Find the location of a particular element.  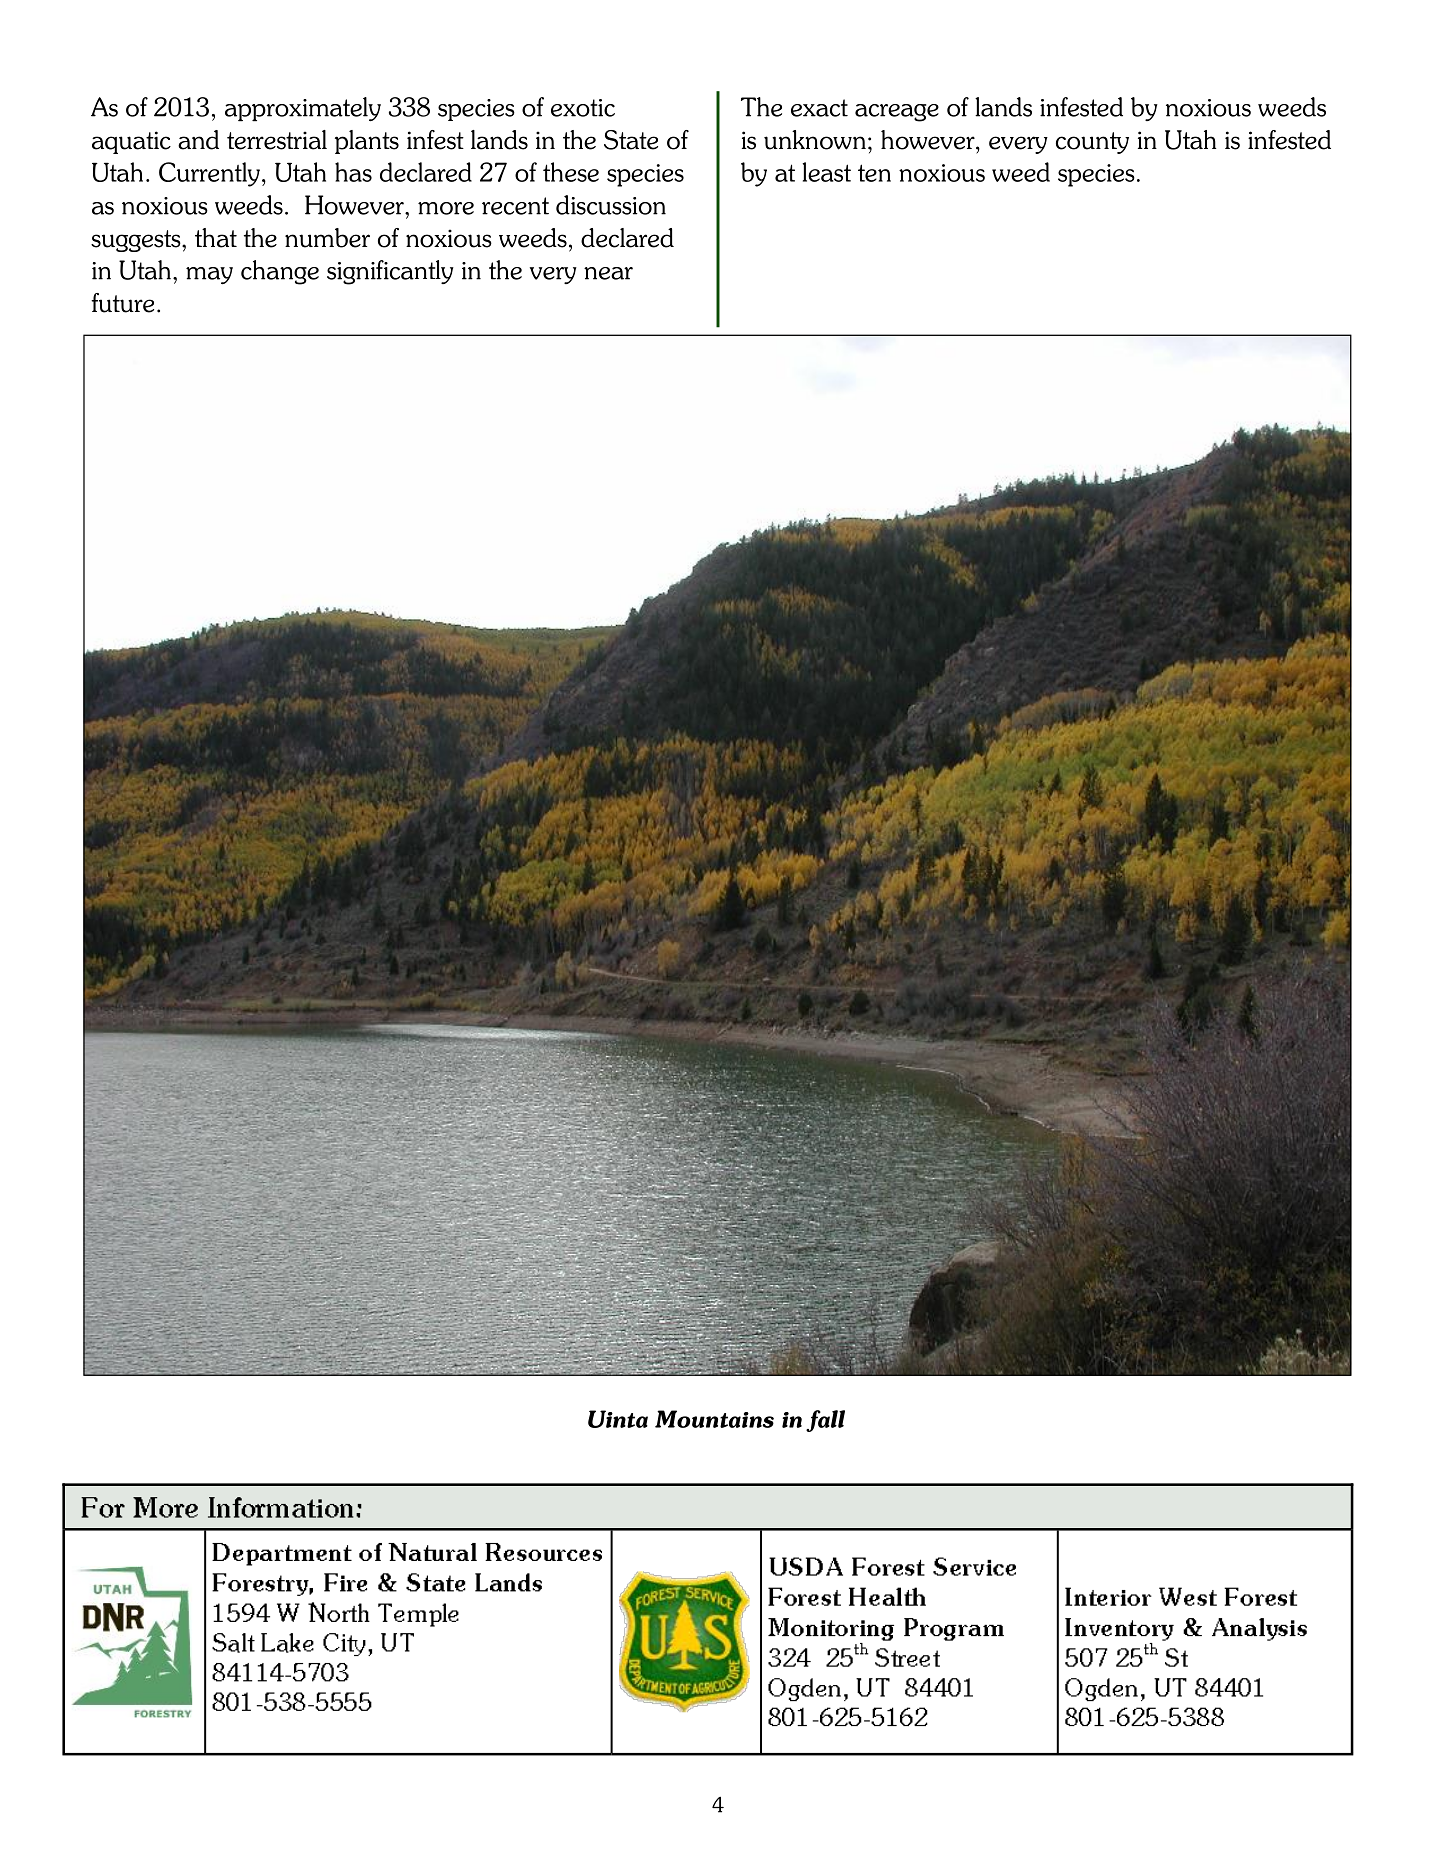

fall is located at coordinates (825, 1421).
